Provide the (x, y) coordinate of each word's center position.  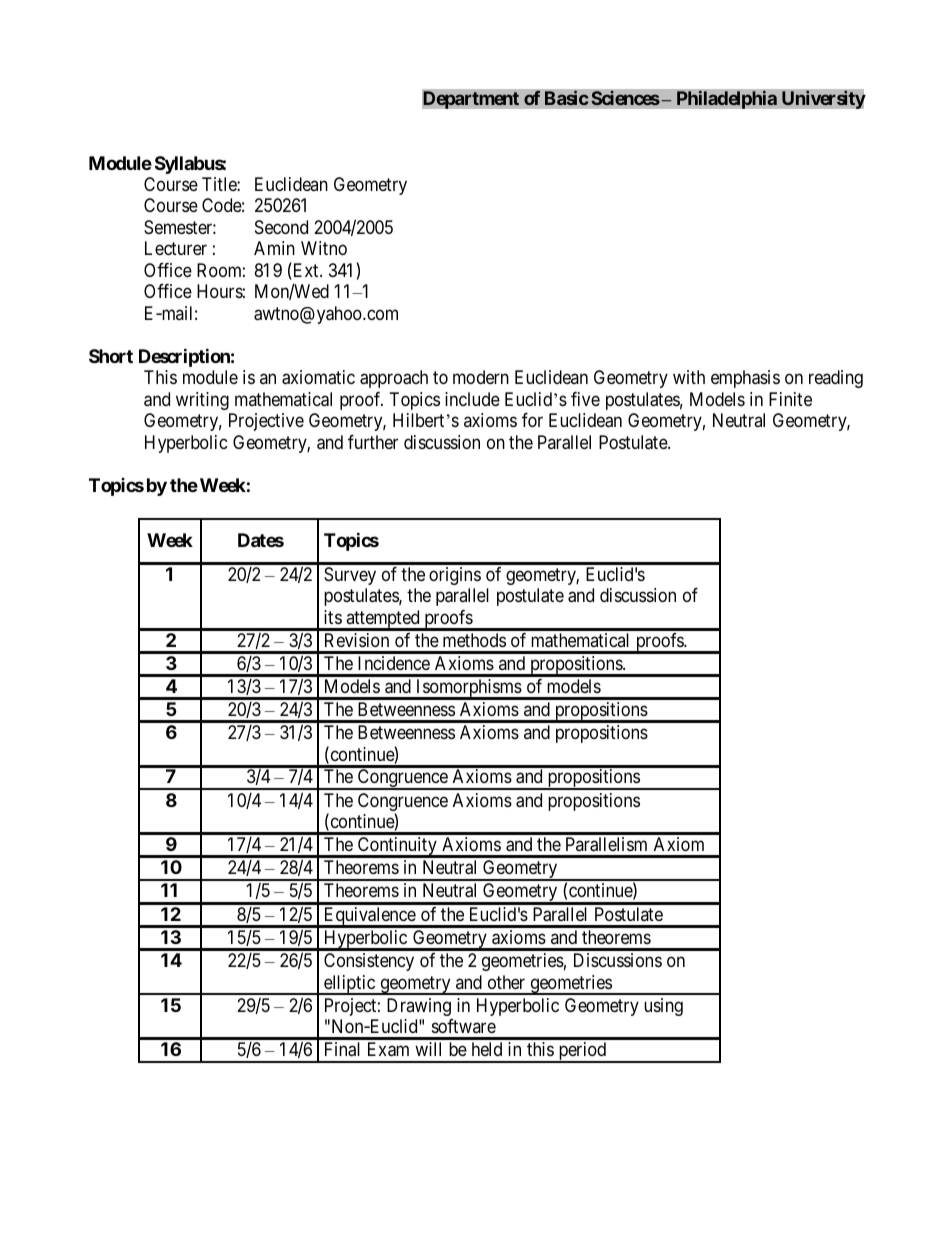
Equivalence (369, 917)
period (582, 1052)
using (663, 1007)
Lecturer (176, 248)
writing (202, 401)
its (333, 617)
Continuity (397, 847)
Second (281, 227)
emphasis (745, 379)
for (532, 420)
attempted (383, 620)
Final (342, 1049)
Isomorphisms (468, 689)
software (464, 1026)
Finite (790, 399)
